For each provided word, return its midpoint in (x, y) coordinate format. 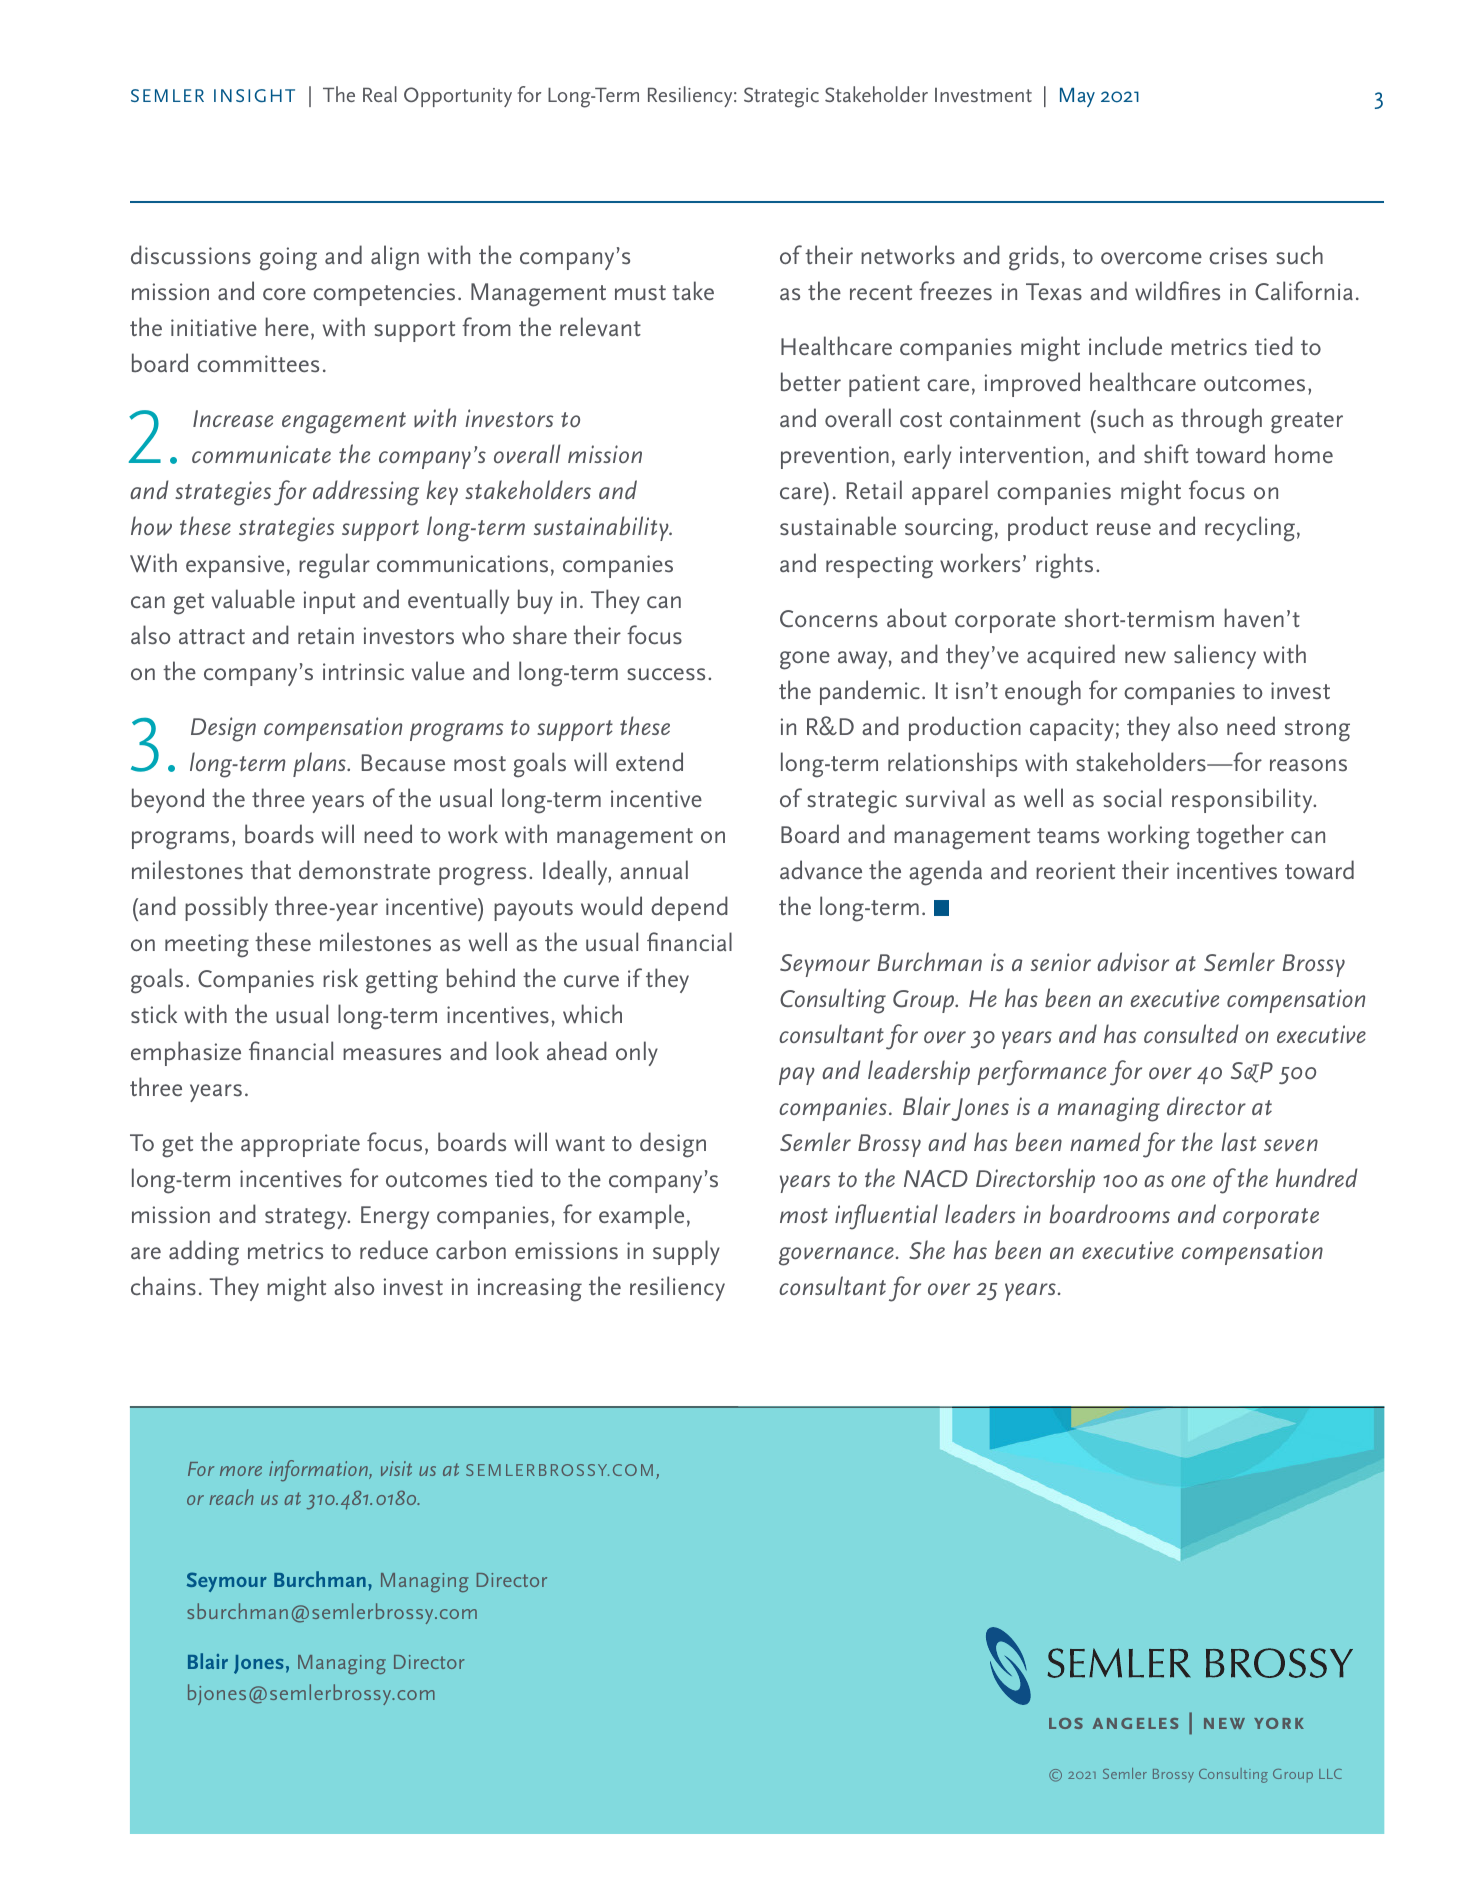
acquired (1071, 656)
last (1238, 1141)
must (640, 293)
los (1066, 1723)
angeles (1135, 1723)
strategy (307, 1219)
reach (231, 1497)
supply (686, 1252)
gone (805, 660)
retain (326, 635)
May (1077, 97)
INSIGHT (254, 95)
